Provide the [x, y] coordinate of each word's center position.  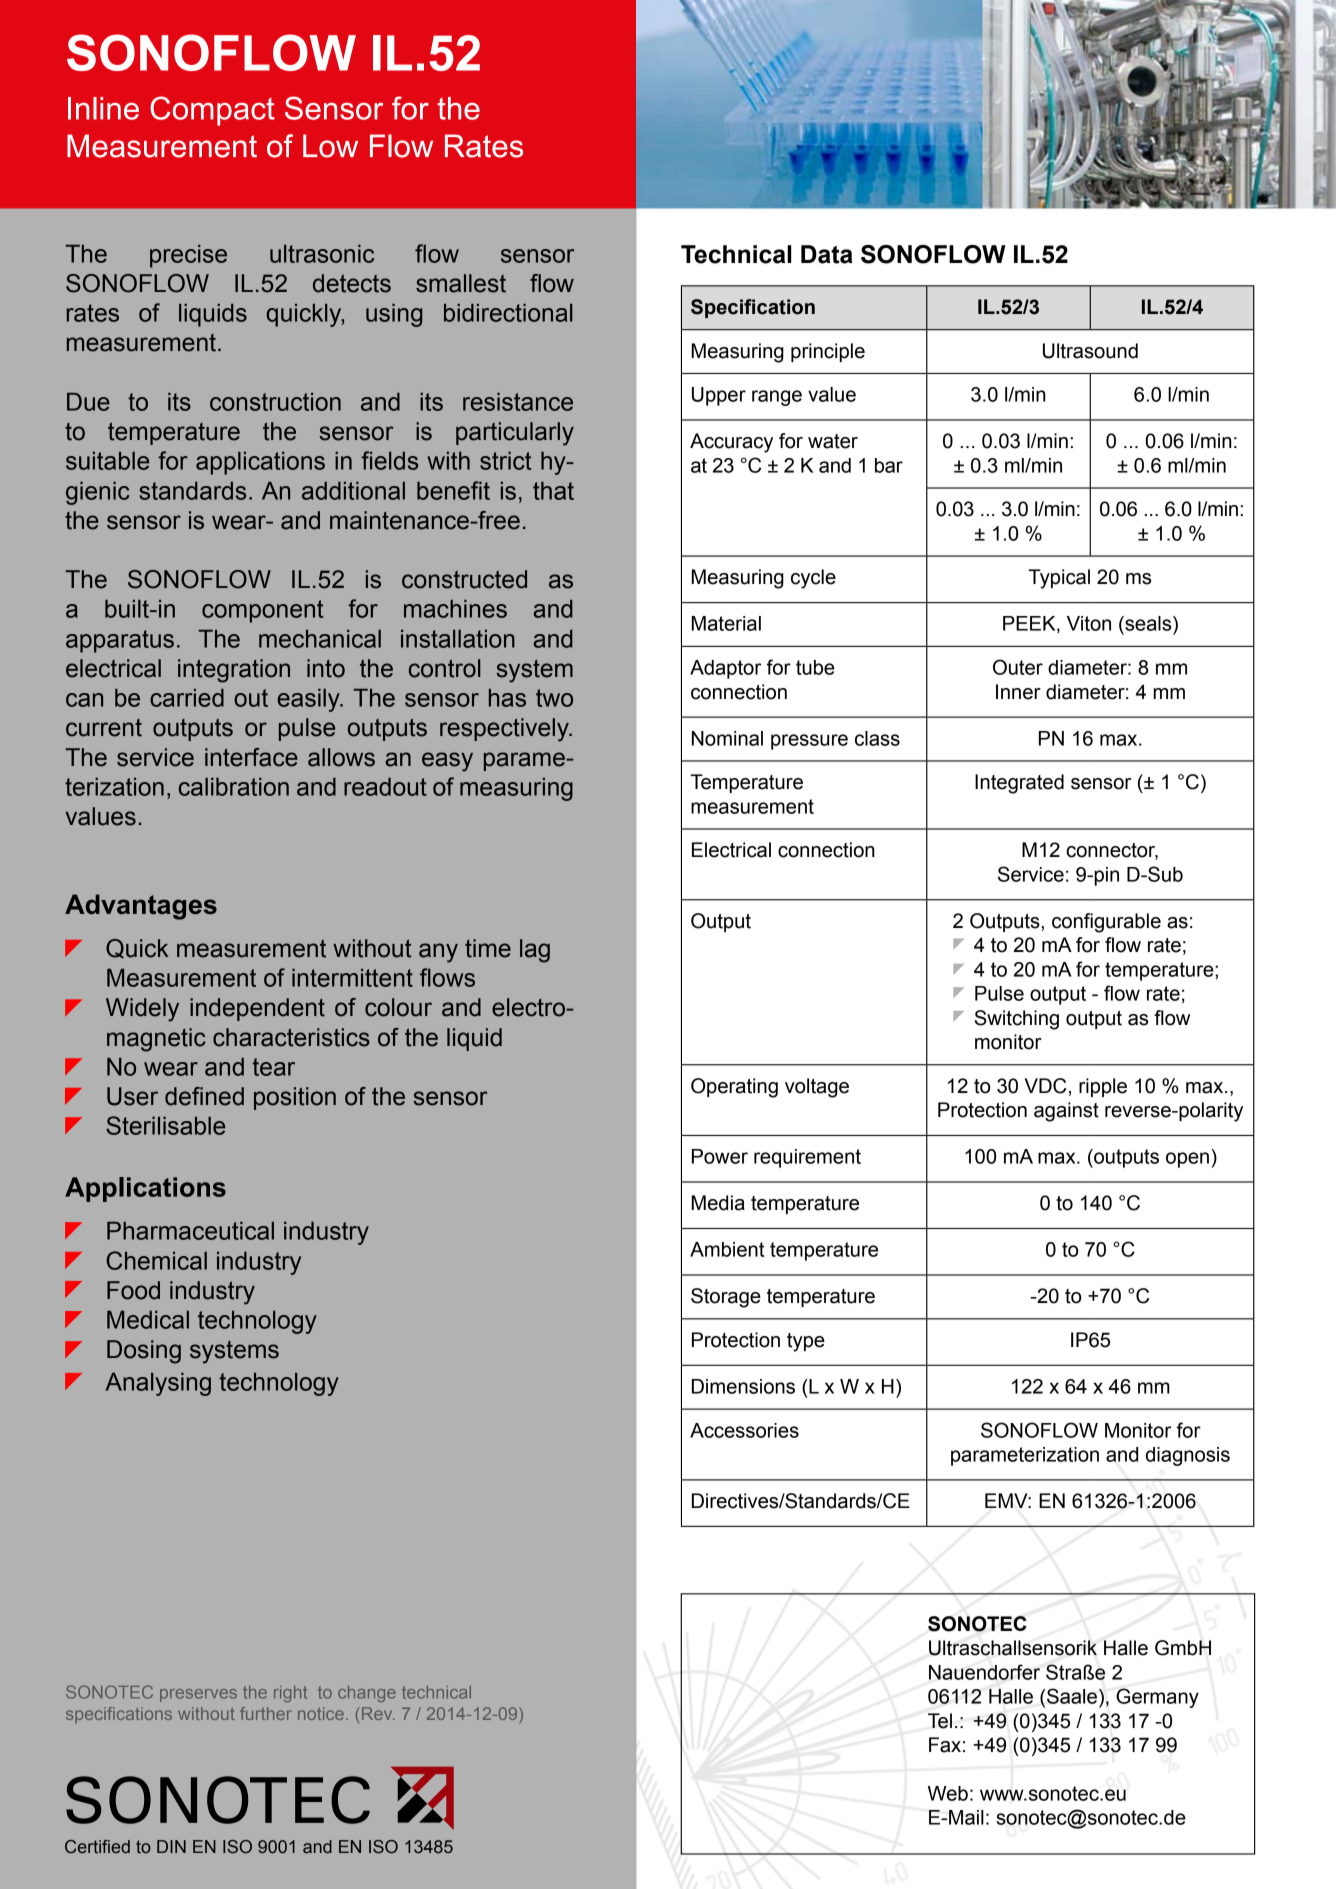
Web [948, 1793]
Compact [212, 111]
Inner [1018, 692]
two [554, 698]
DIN [171, 1846]
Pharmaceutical [190, 1231]
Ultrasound [1090, 351]
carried [187, 698]
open [1187, 1160]
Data [827, 254]
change [367, 1694]
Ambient [727, 1249]
